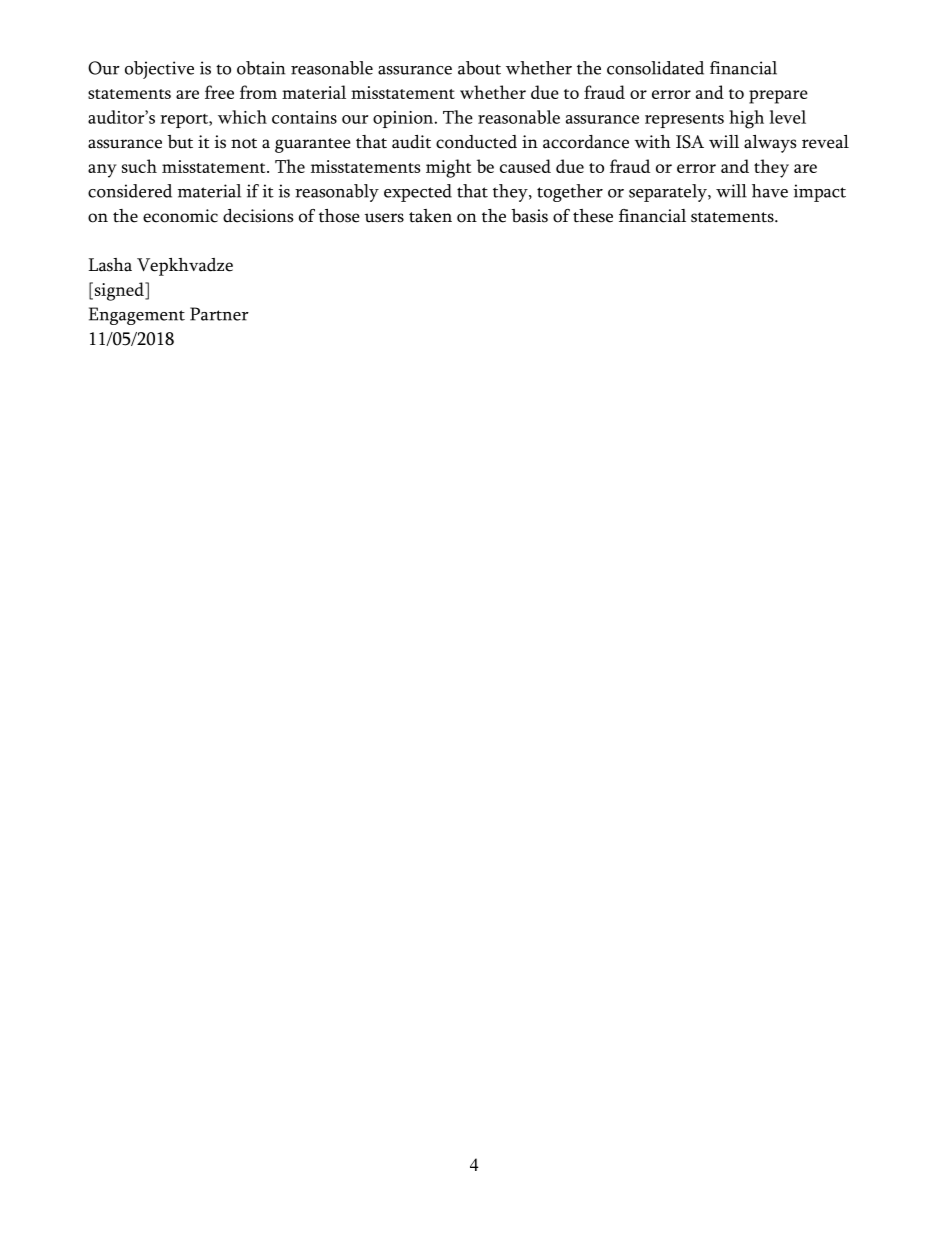  What do you see at coordinates (430, 216) in the screenshot?
I see `taken` at bounding box center [430, 216].
